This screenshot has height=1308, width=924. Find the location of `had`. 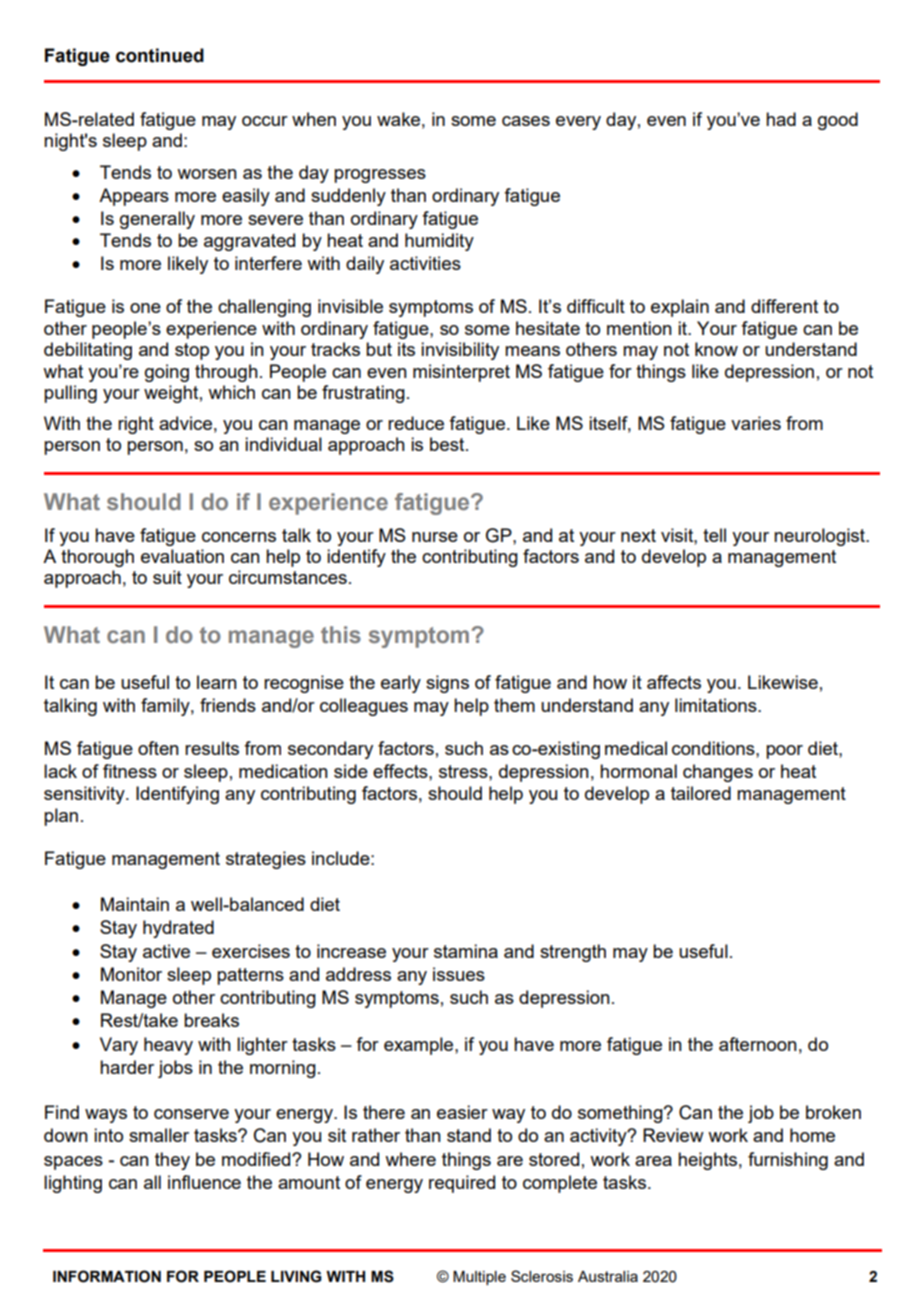

had is located at coordinates (781, 119).
